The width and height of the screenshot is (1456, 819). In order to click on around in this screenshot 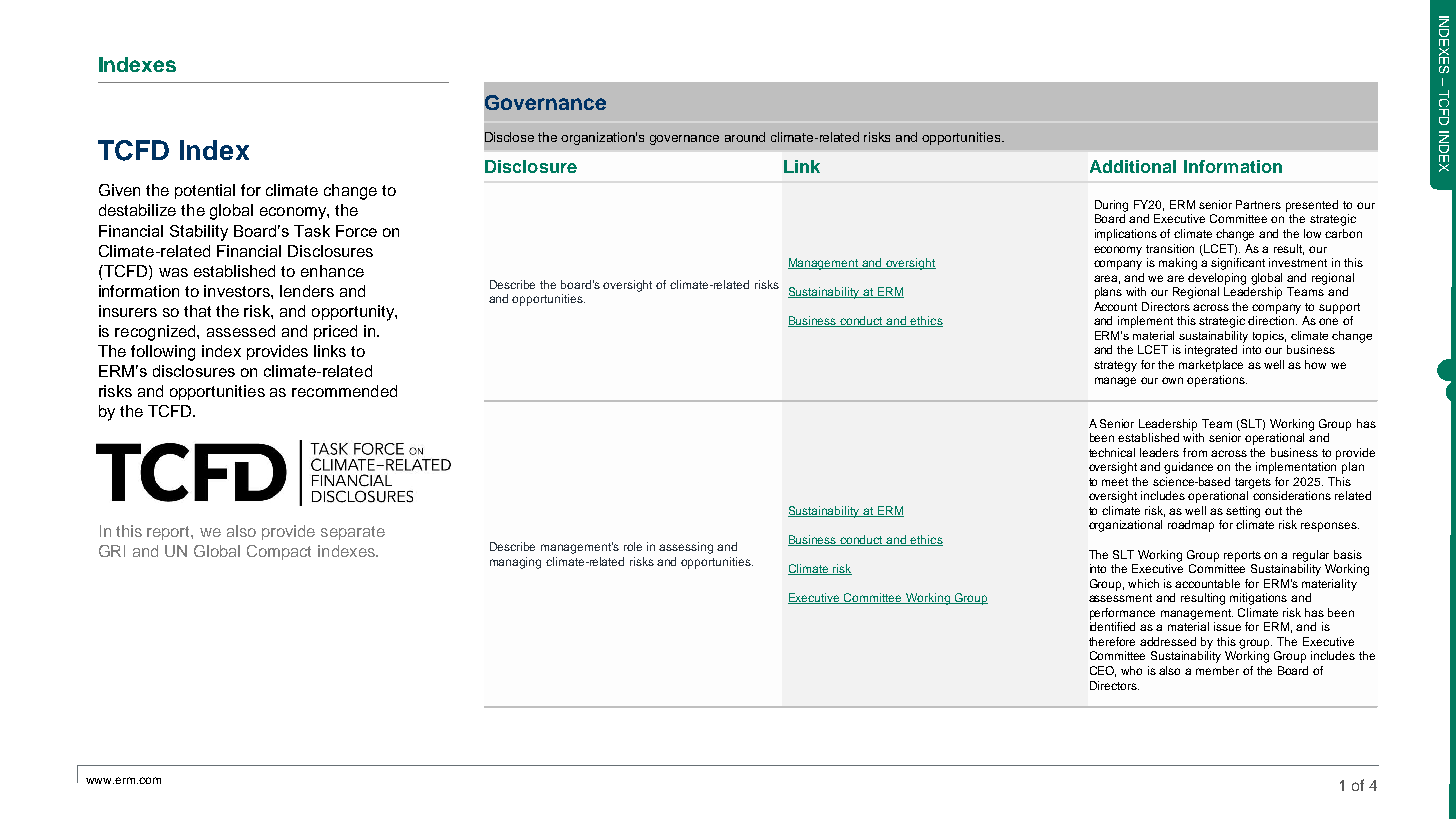, I will do `click(745, 137)`.
